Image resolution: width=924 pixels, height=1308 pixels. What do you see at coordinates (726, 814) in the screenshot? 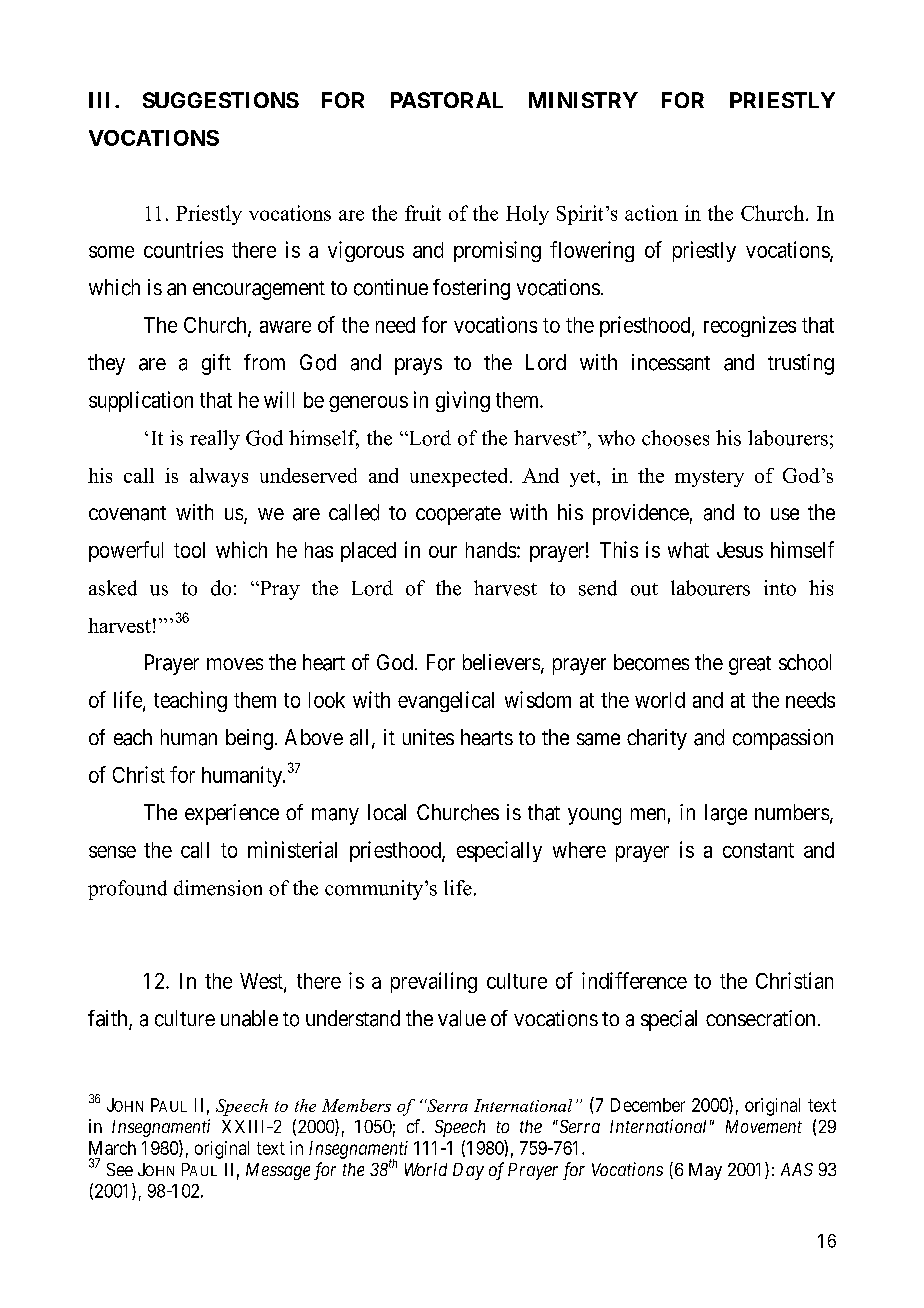
I see `large` at bounding box center [726, 814].
